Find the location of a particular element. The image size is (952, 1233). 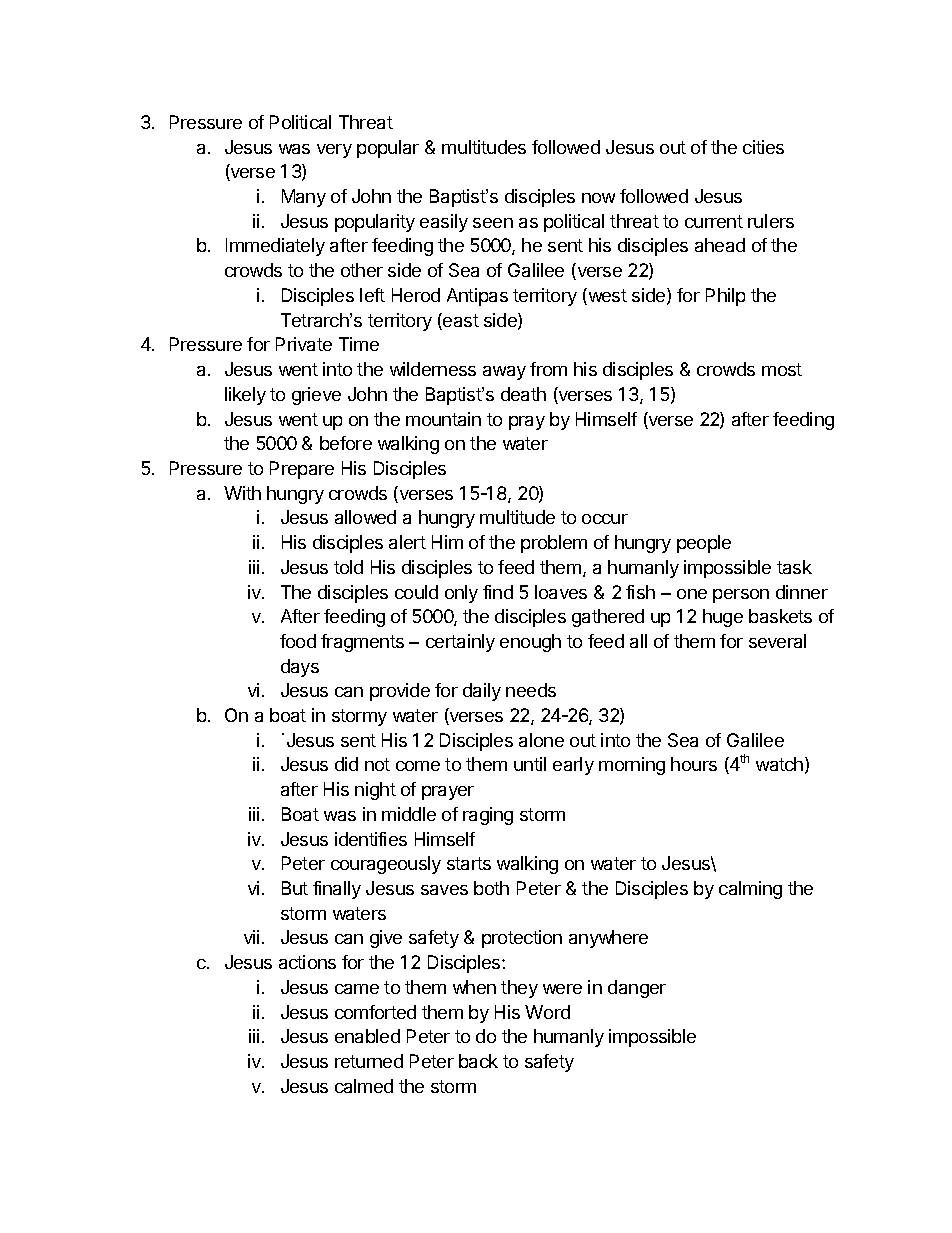

days is located at coordinates (300, 668).
